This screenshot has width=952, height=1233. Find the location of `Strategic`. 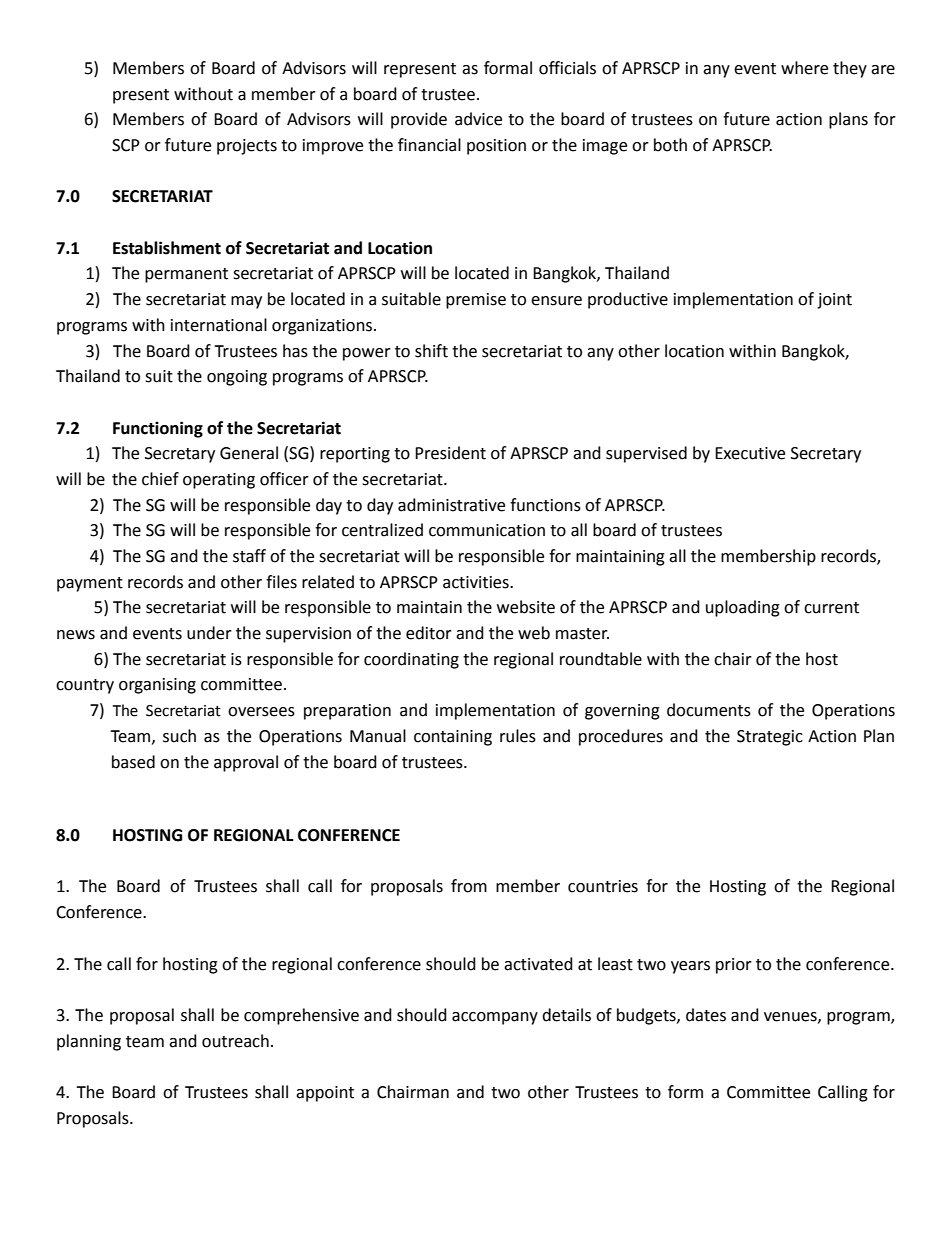

Strategic is located at coordinates (770, 738).
